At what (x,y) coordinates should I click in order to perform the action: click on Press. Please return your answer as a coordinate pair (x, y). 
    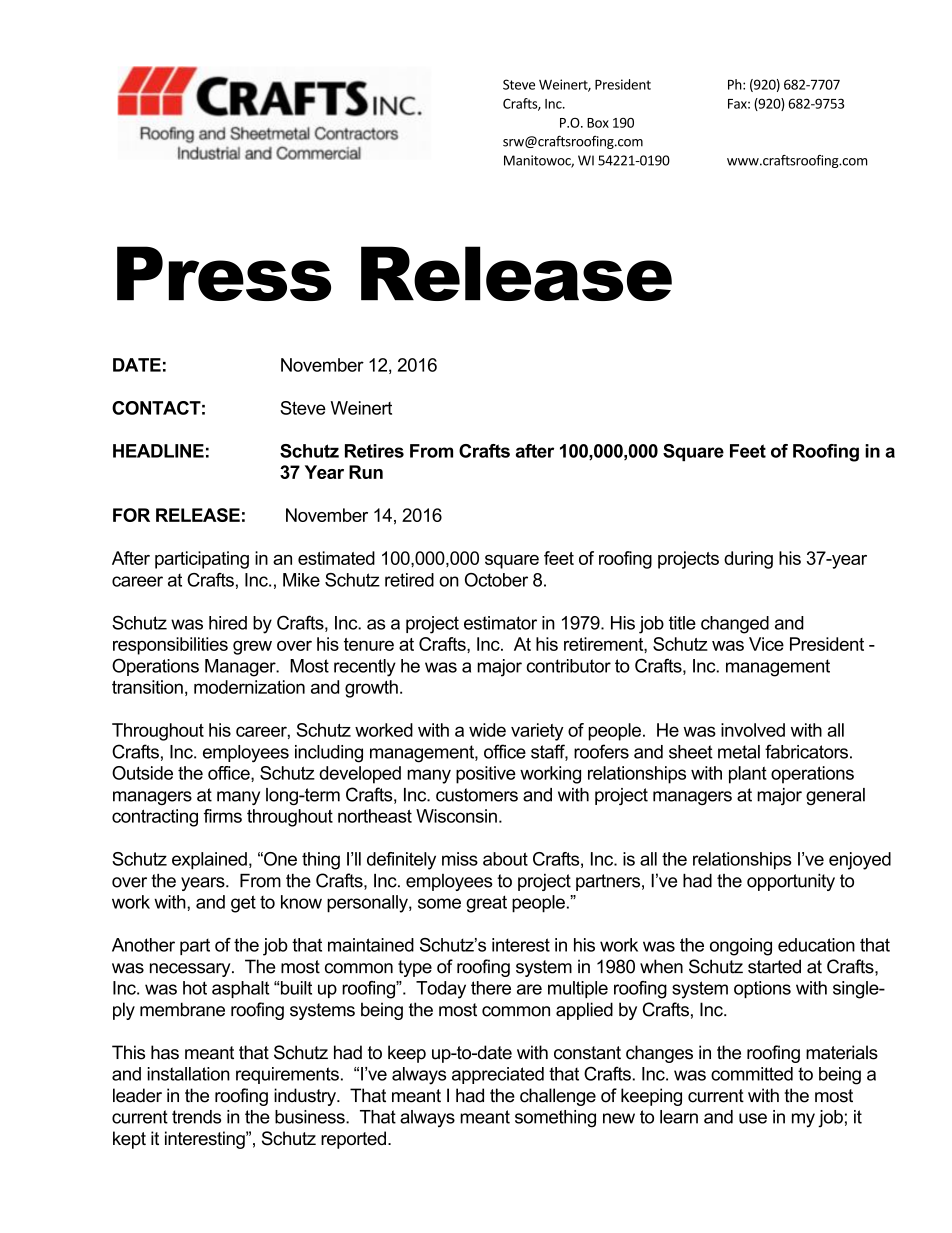
    Looking at the image, I should click on (224, 273).
